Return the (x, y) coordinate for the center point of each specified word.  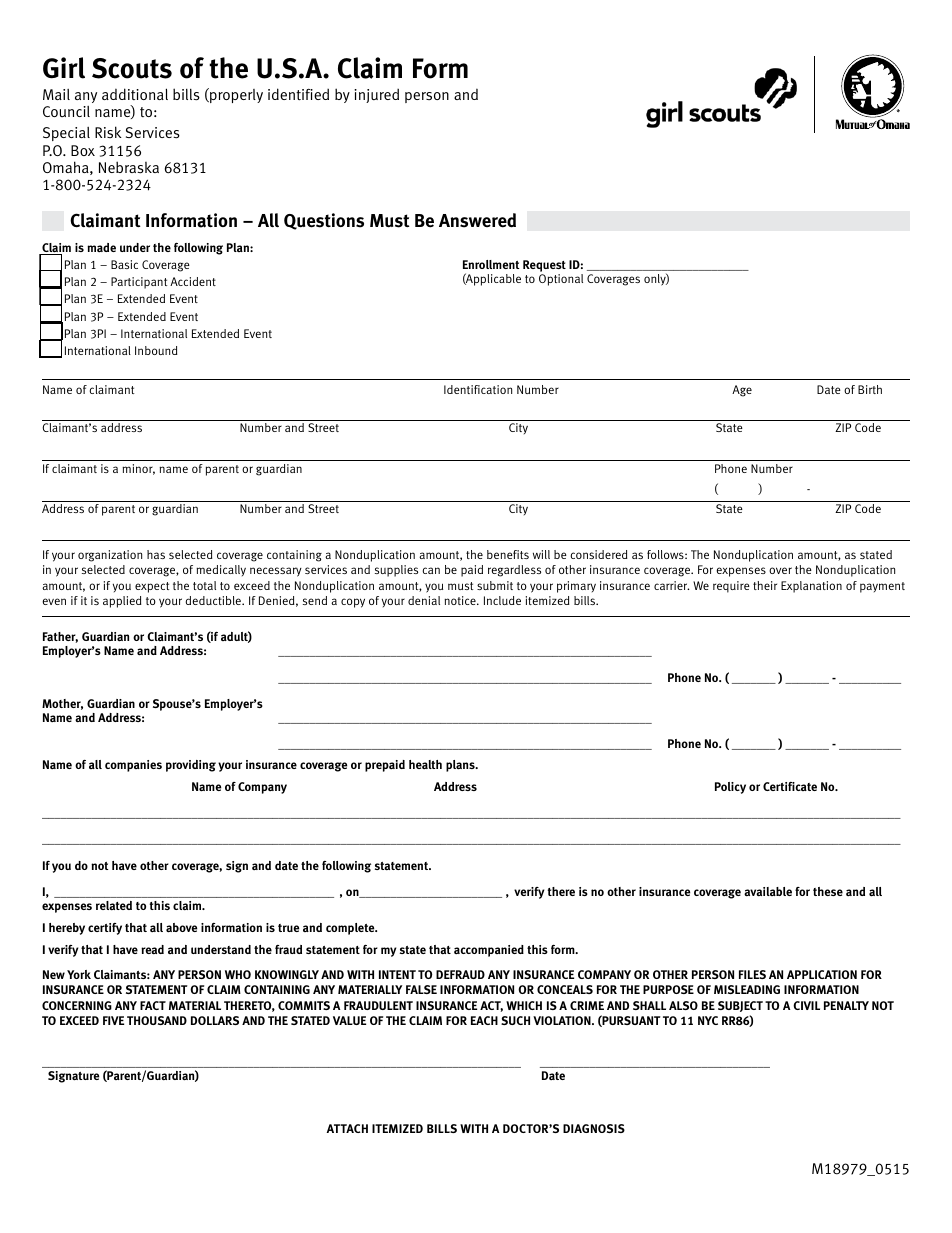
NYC (708, 1020)
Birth (870, 389)
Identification (478, 389)
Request (544, 267)
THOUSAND (157, 1020)
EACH (484, 1020)
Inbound (156, 350)
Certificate (790, 786)
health (425, 764)
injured (376, 96)
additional (135, 94)
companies (133, 766)
